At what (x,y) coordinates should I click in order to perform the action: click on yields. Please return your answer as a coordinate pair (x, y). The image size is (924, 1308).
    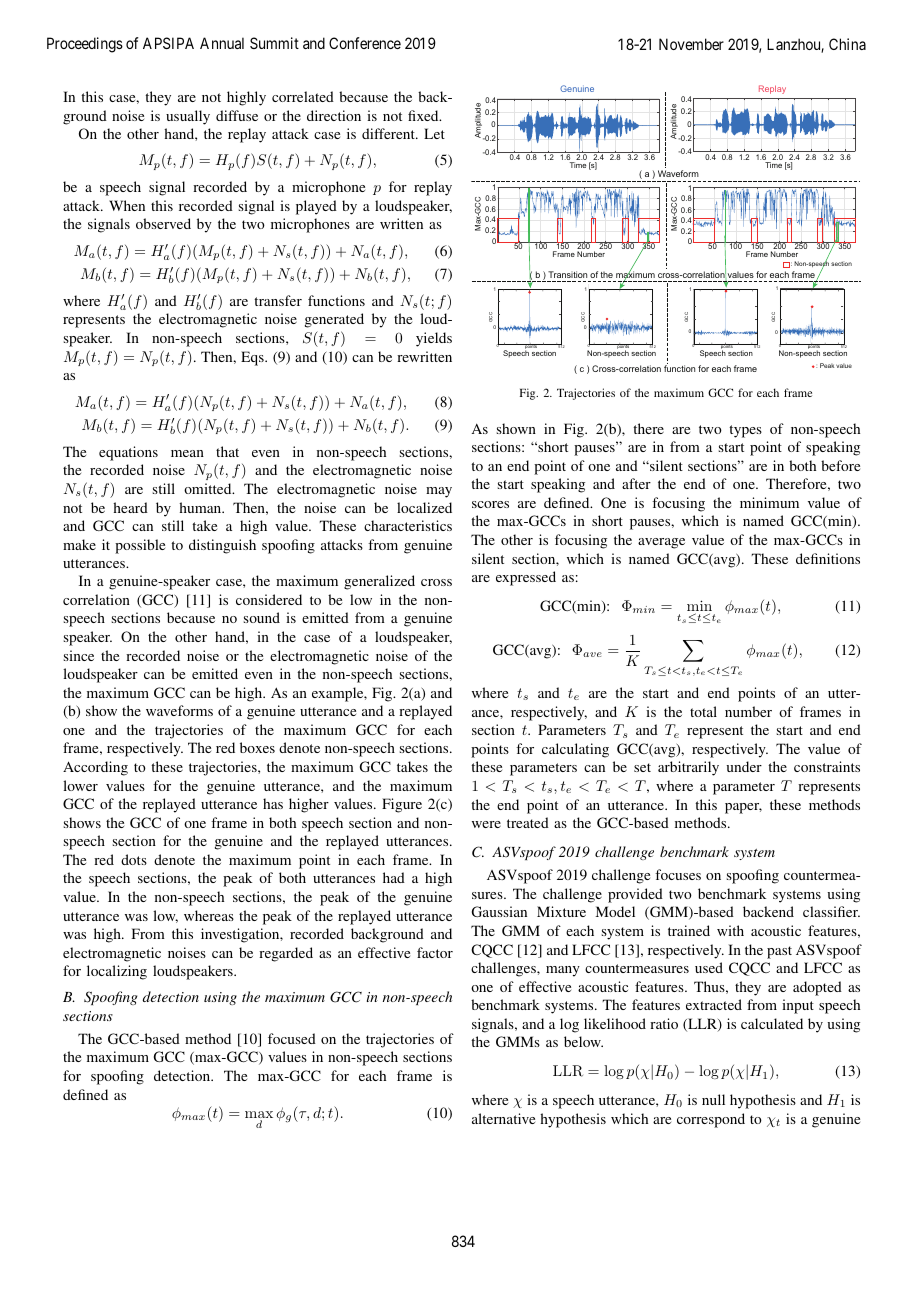
    Looking at the image, I should click on (434, 339).
